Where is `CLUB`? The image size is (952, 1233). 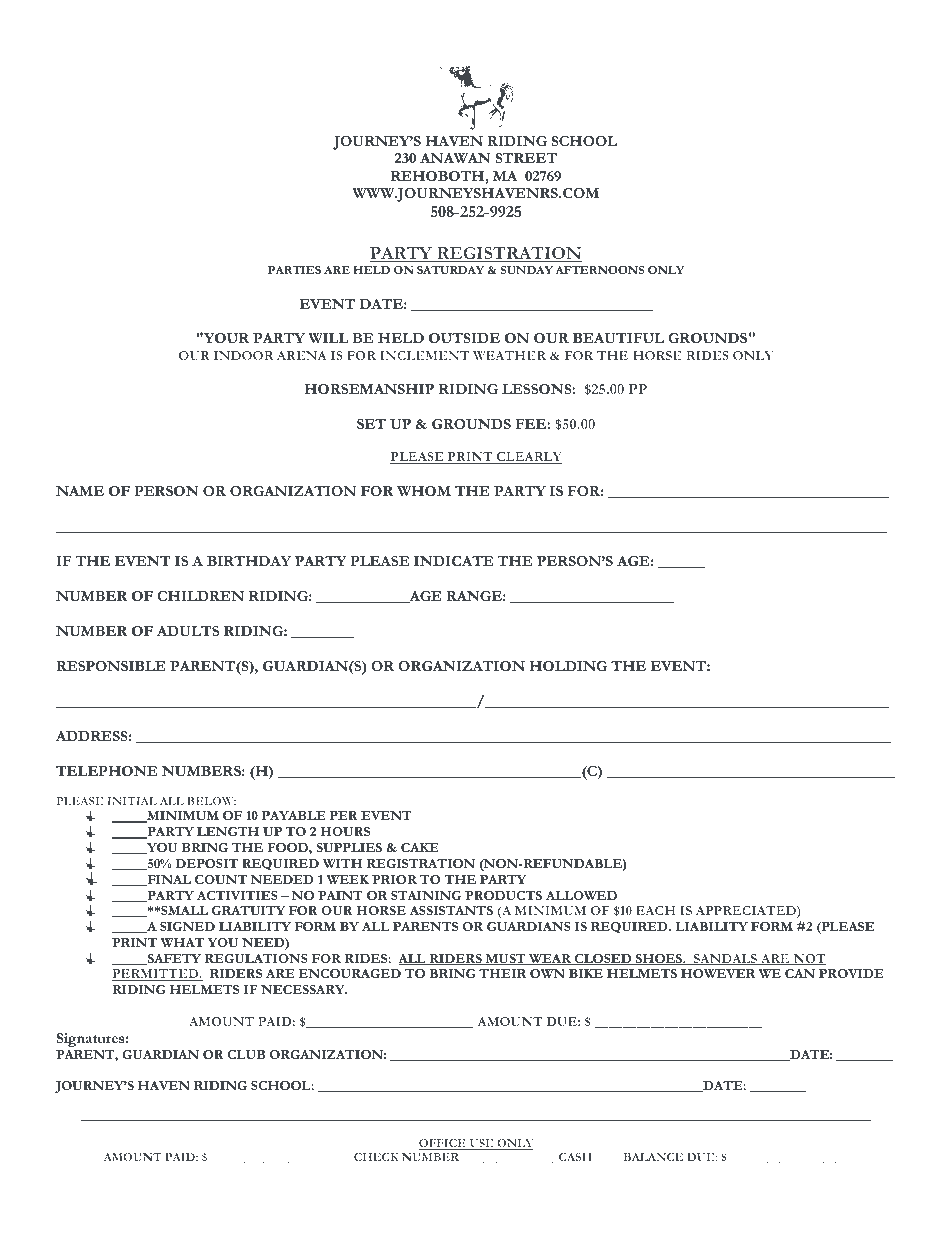 CLUB is located at coordinates (246, 1054).
